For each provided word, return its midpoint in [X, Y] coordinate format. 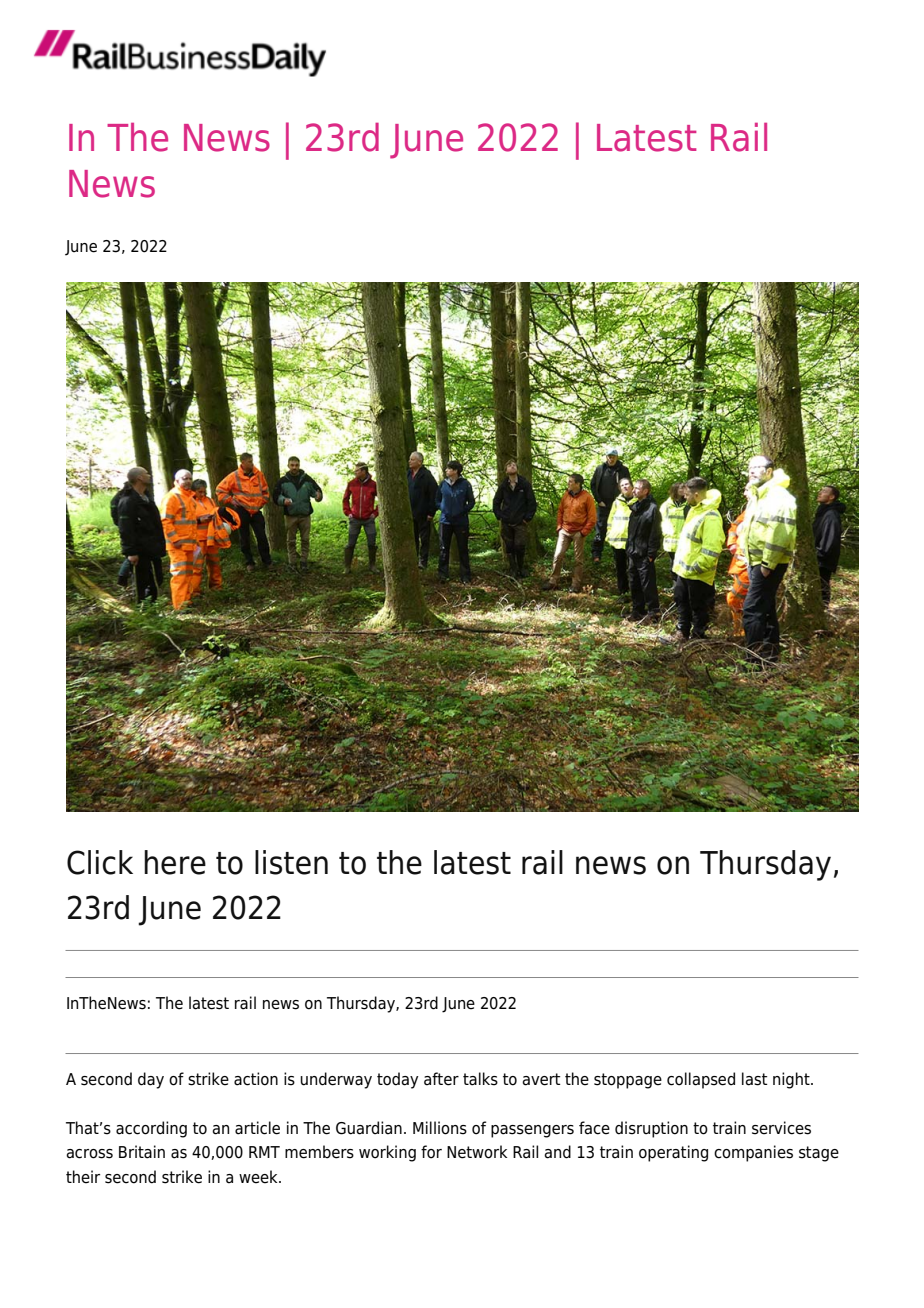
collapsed [701, 1080]
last [755, 1079]
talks [480, 1079]
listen [291, 862]
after [441, 1079]
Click [100, 862]
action [256, 1079]
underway [336, 1080]
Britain [142, 1152]
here [175, 862]
